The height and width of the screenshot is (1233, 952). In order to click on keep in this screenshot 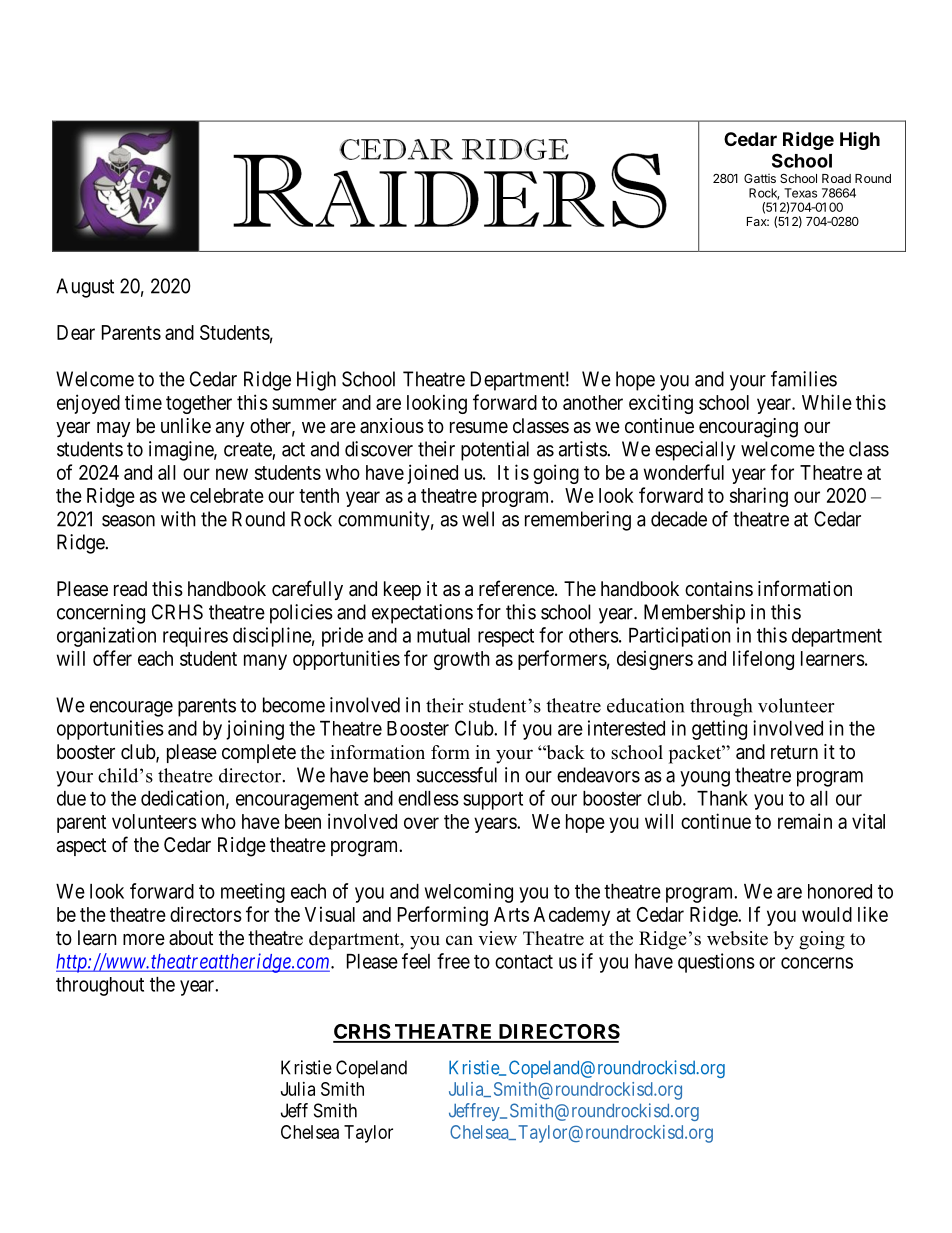, I will do `click(402, 590)`.
